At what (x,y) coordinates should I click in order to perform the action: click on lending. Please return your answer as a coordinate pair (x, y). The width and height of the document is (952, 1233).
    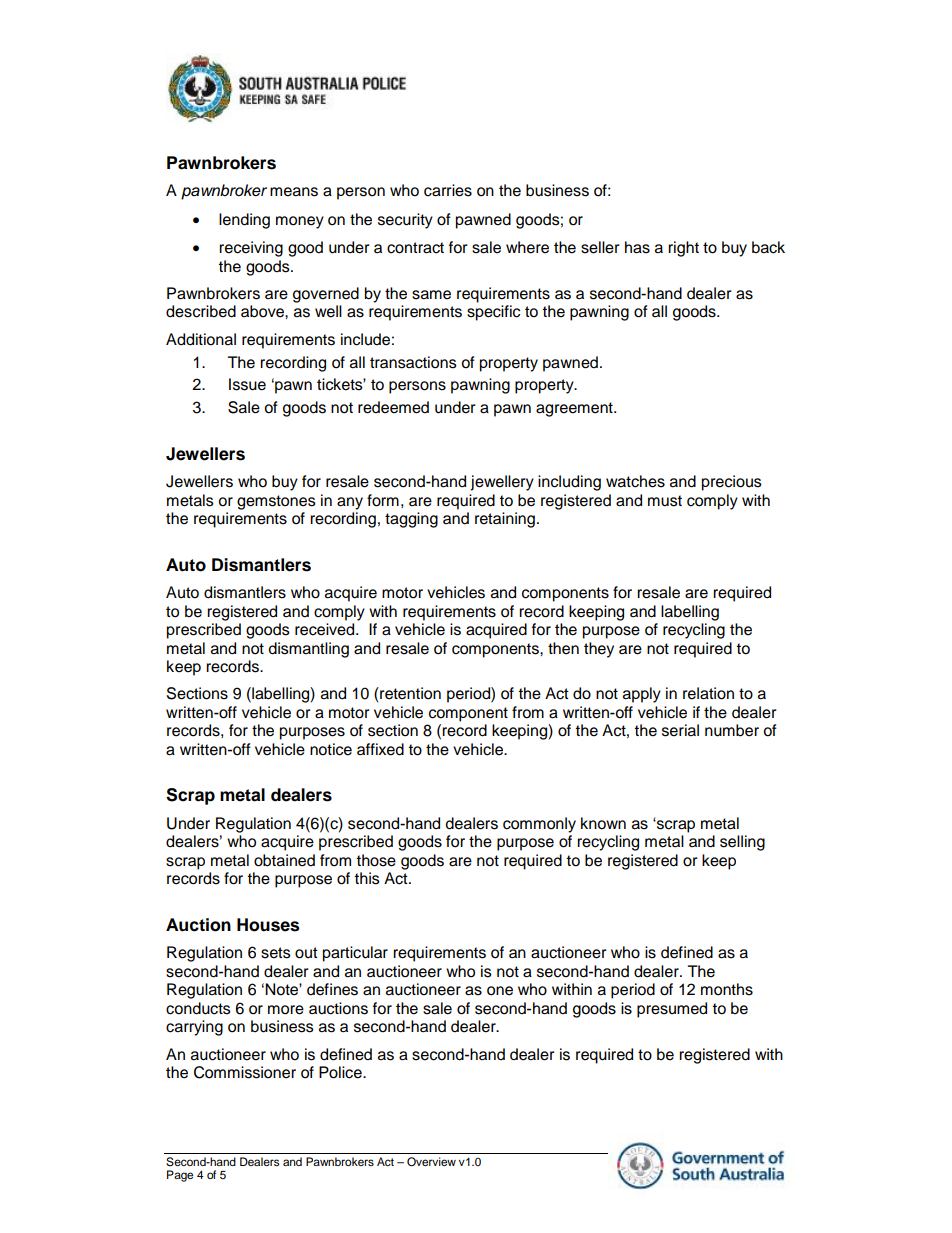
    Looking at the image, I should click on (244, 221).
